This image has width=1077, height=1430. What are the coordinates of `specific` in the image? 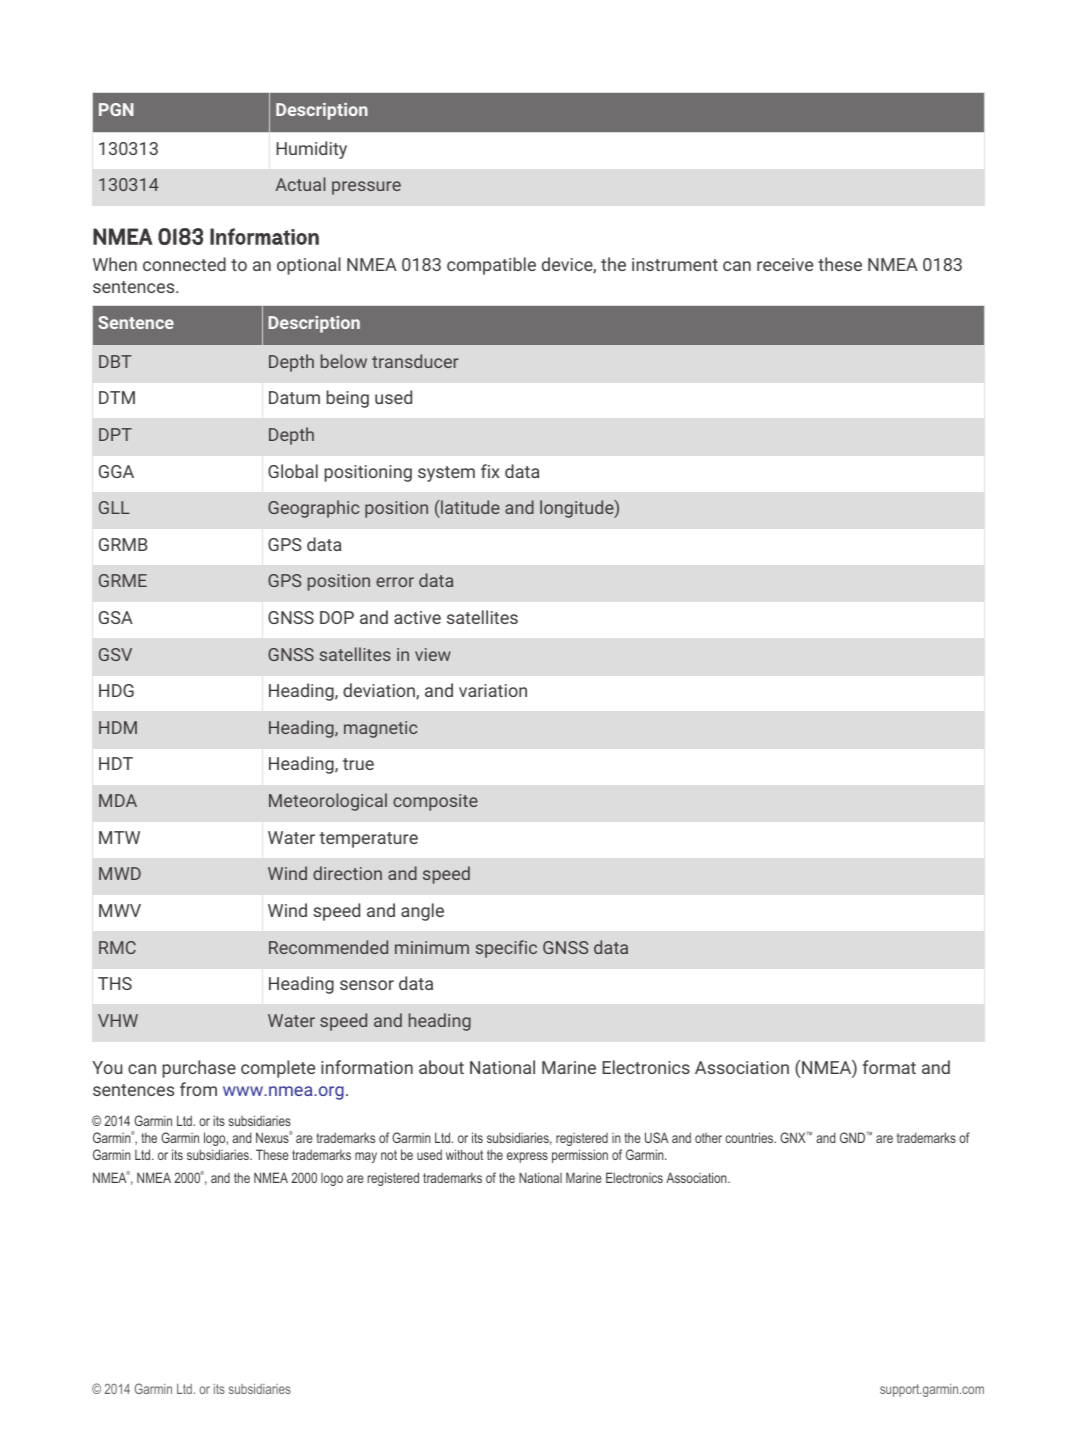 It's located at (506, 949).
